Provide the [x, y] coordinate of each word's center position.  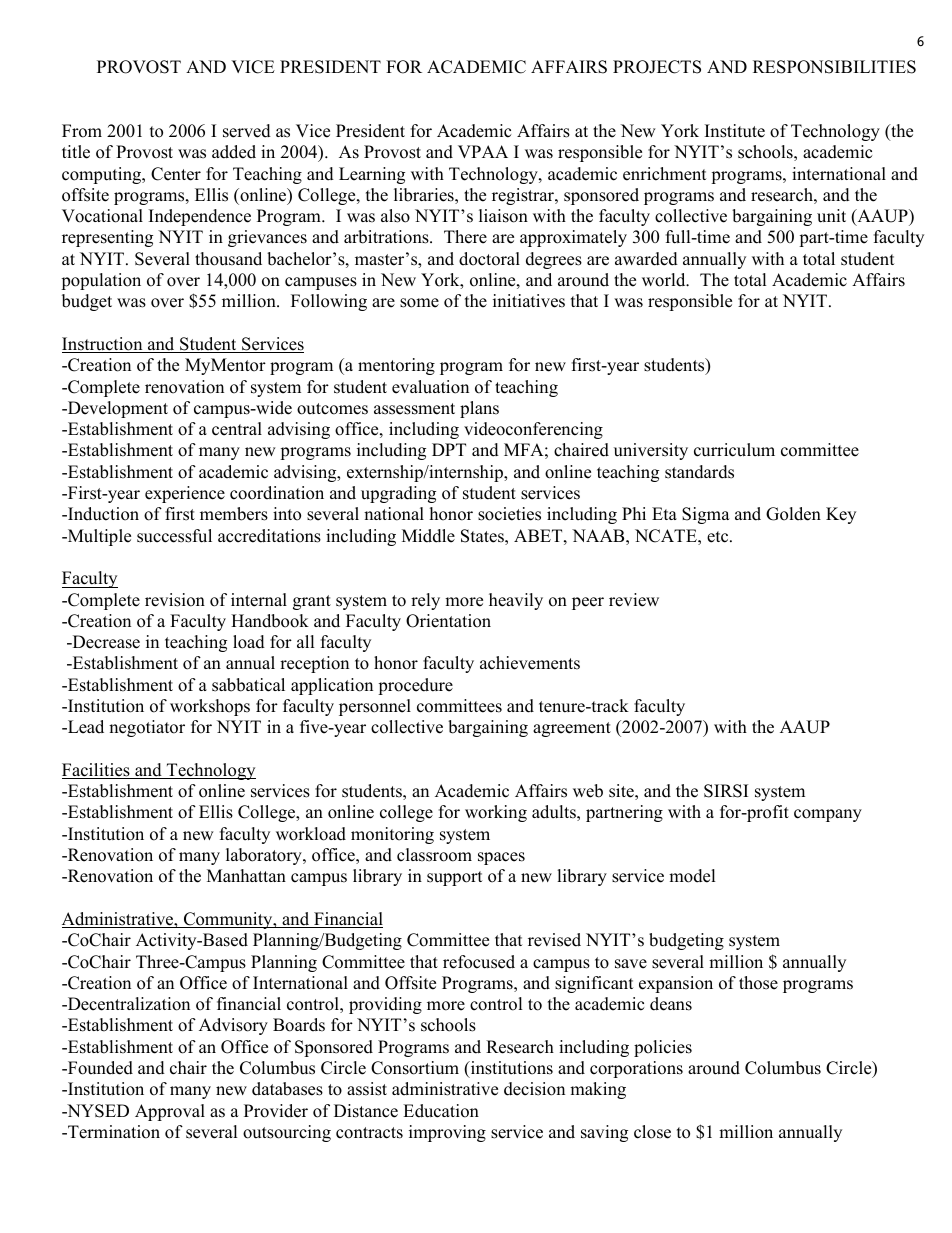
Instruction [103, 345]
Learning [372, 175]
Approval [170, 1112]
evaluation [430, 387]
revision [175, 600]
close [652, 1132]
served [247, 131]
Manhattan [246, 875]
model [692, 876]
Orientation [448, 621]
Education [441, 1111]
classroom [434, 855]
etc [719, 537]
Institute [735, 131]
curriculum [734, 450]
